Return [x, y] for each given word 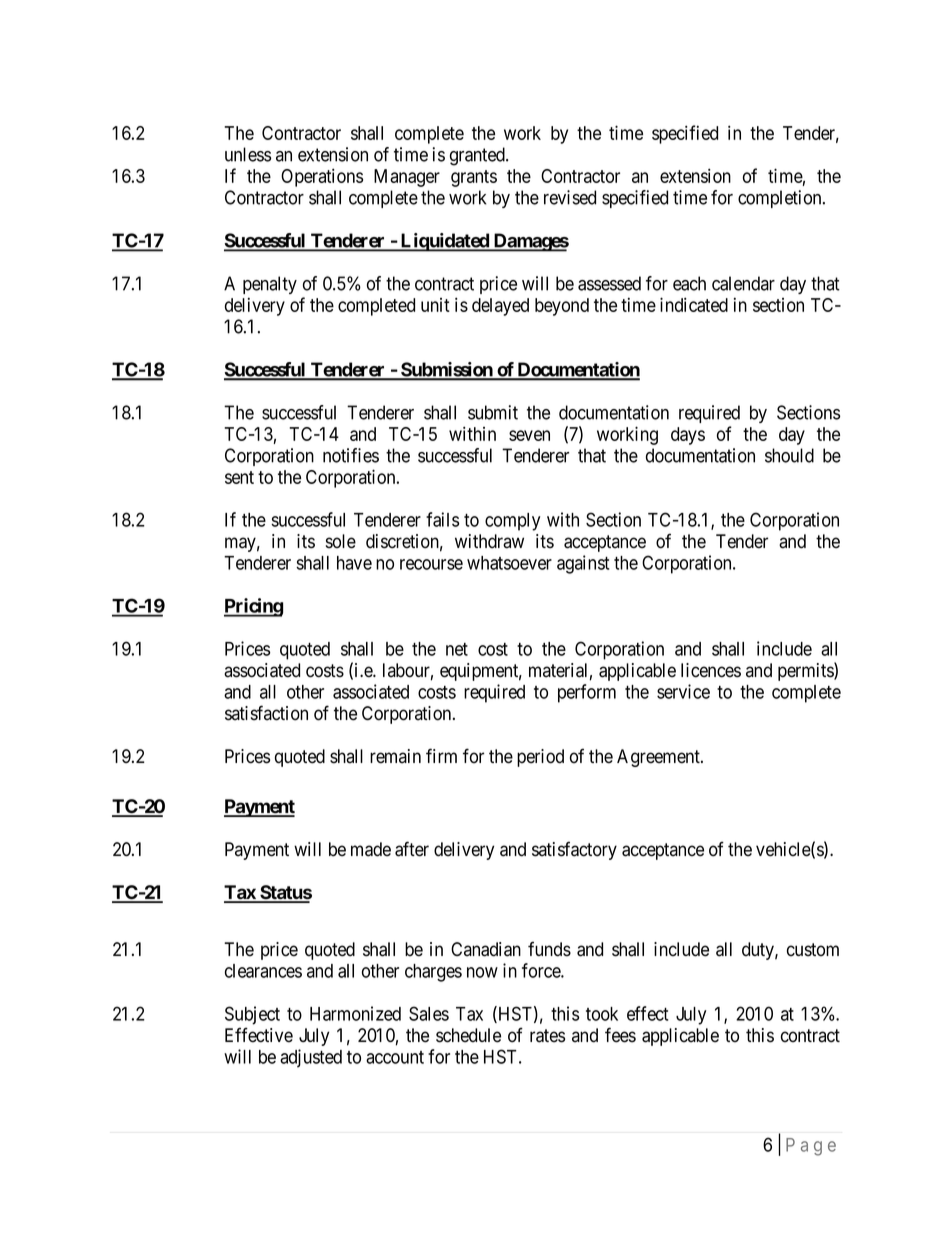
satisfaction [266, 713]
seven [529, 435]
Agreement [659, 758]
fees [620, 1035]
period [540, 758]
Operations [322, 177]
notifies [351, 455]
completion [781, 199]
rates [547, 1036]
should [789, 455]
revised [570, 197]
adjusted [311, 1058]
